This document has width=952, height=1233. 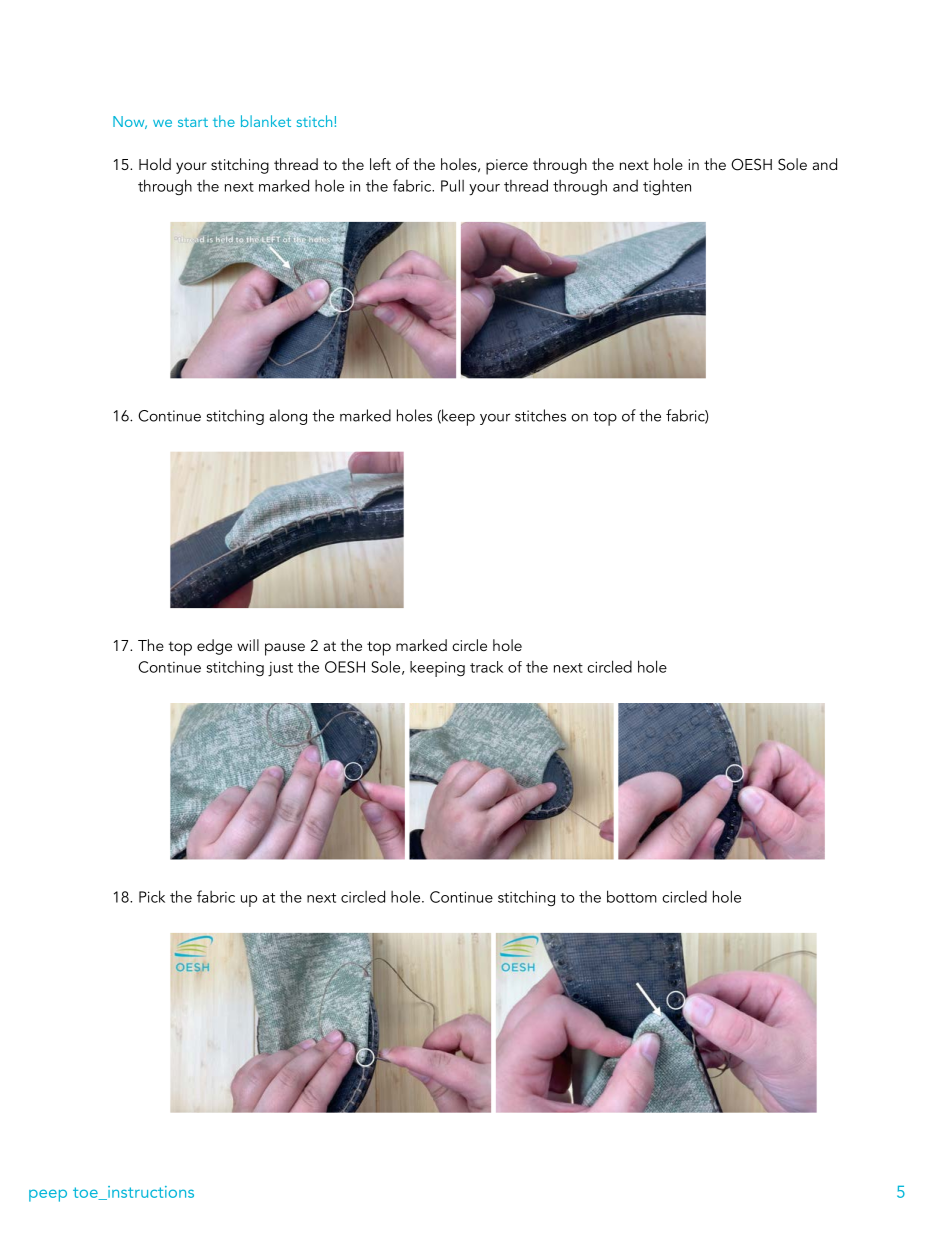 I want to click on Pick, so click(x=152, y=896).
